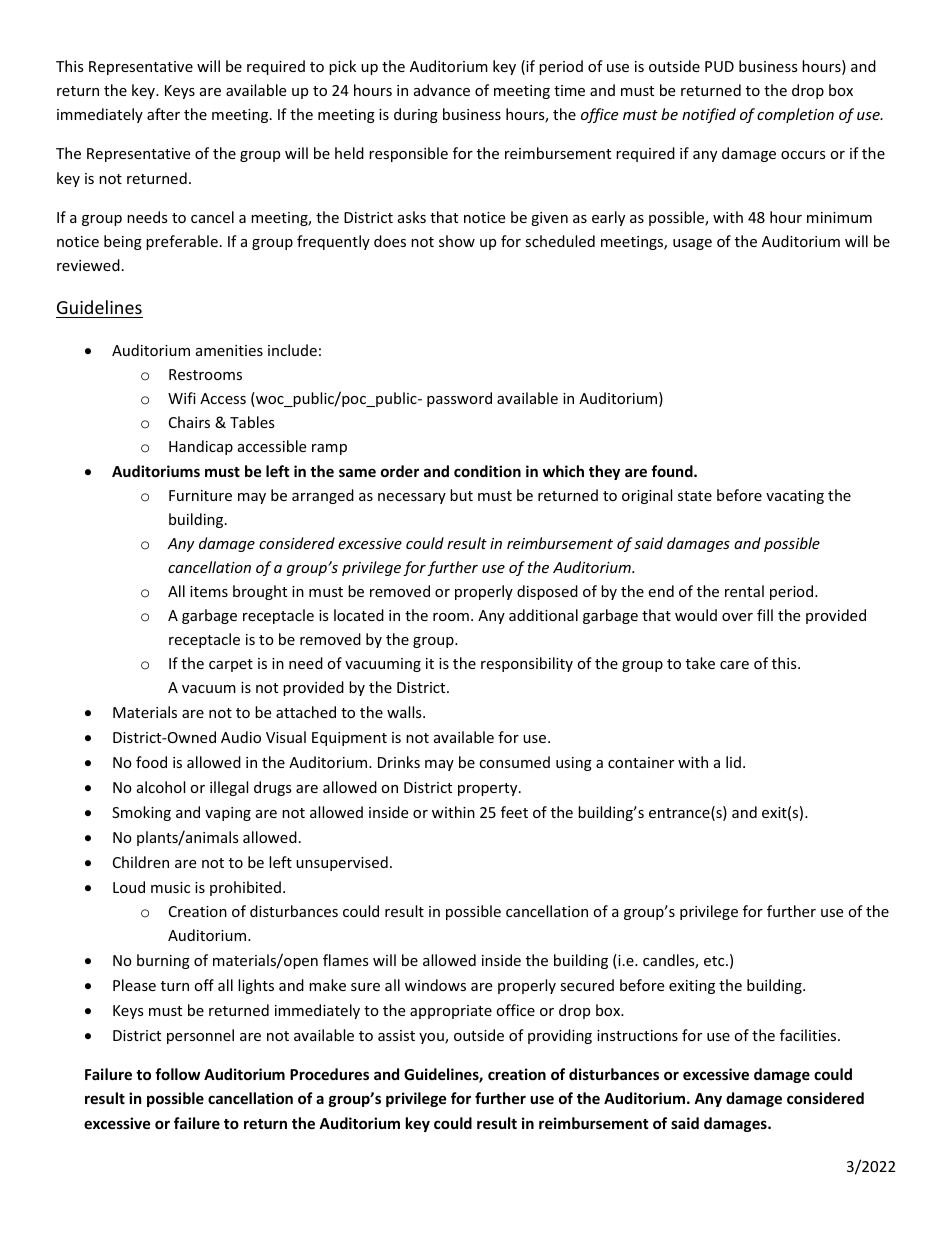  What do you see at coordinates (457, 241) in the page?
I see `show` at bounding box center [457, 241].
